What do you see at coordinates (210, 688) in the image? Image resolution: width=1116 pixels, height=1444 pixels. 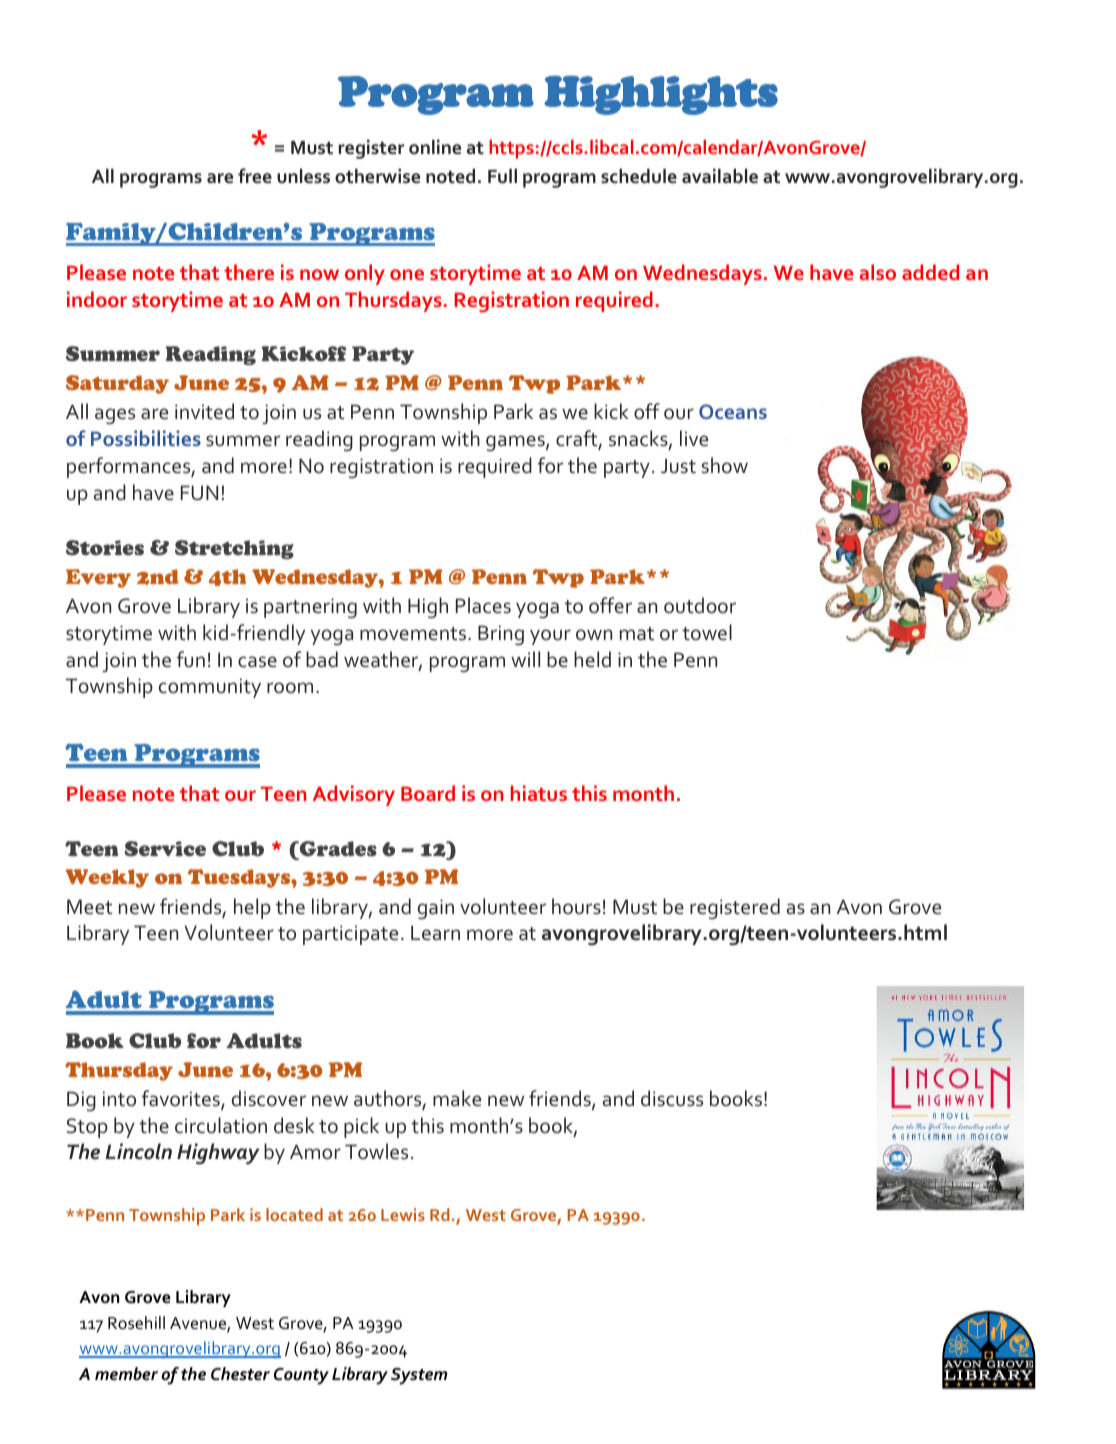 I see `community` at bounding box center [210, 688].
